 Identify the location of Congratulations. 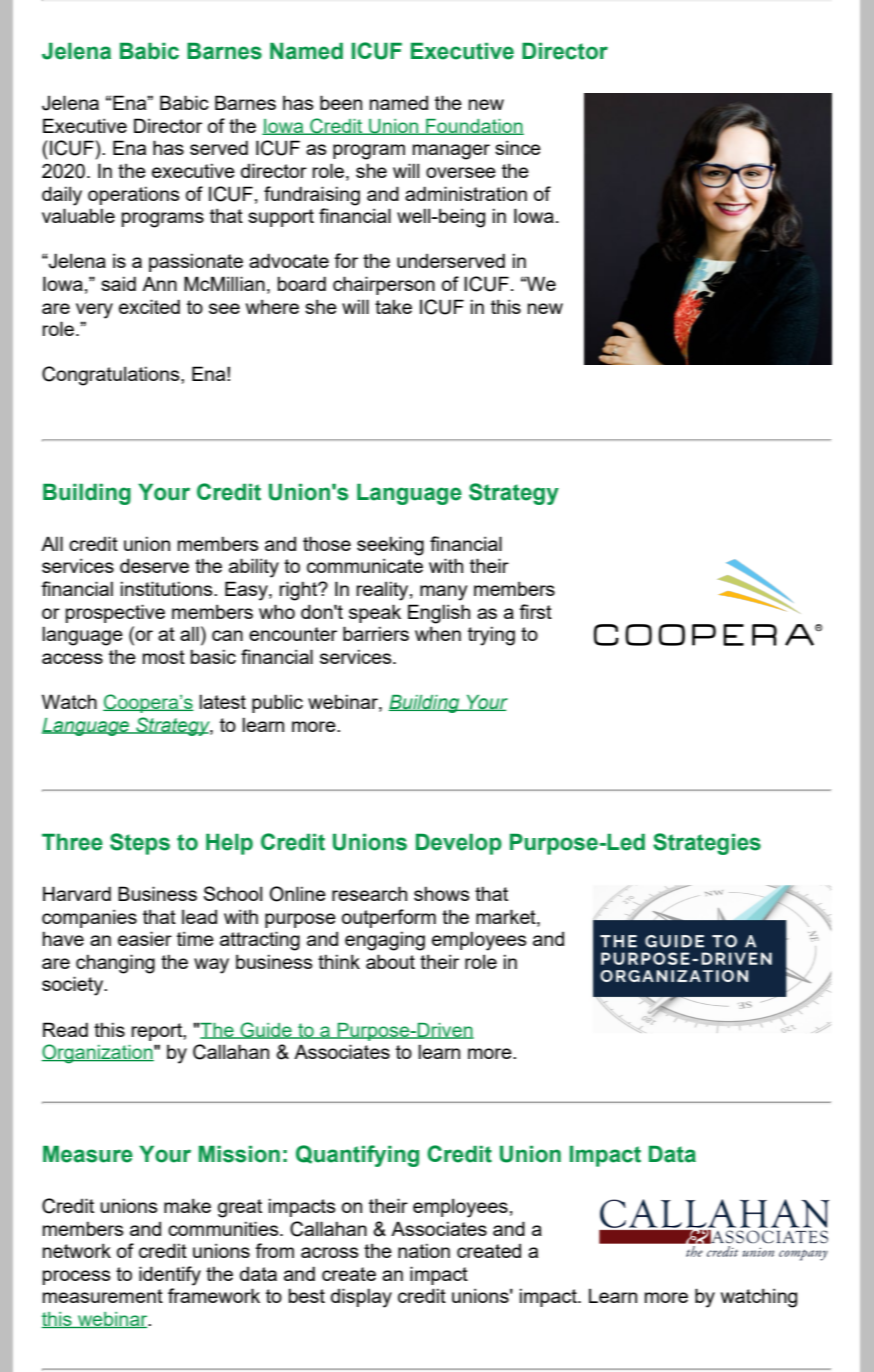
(112, 376).
